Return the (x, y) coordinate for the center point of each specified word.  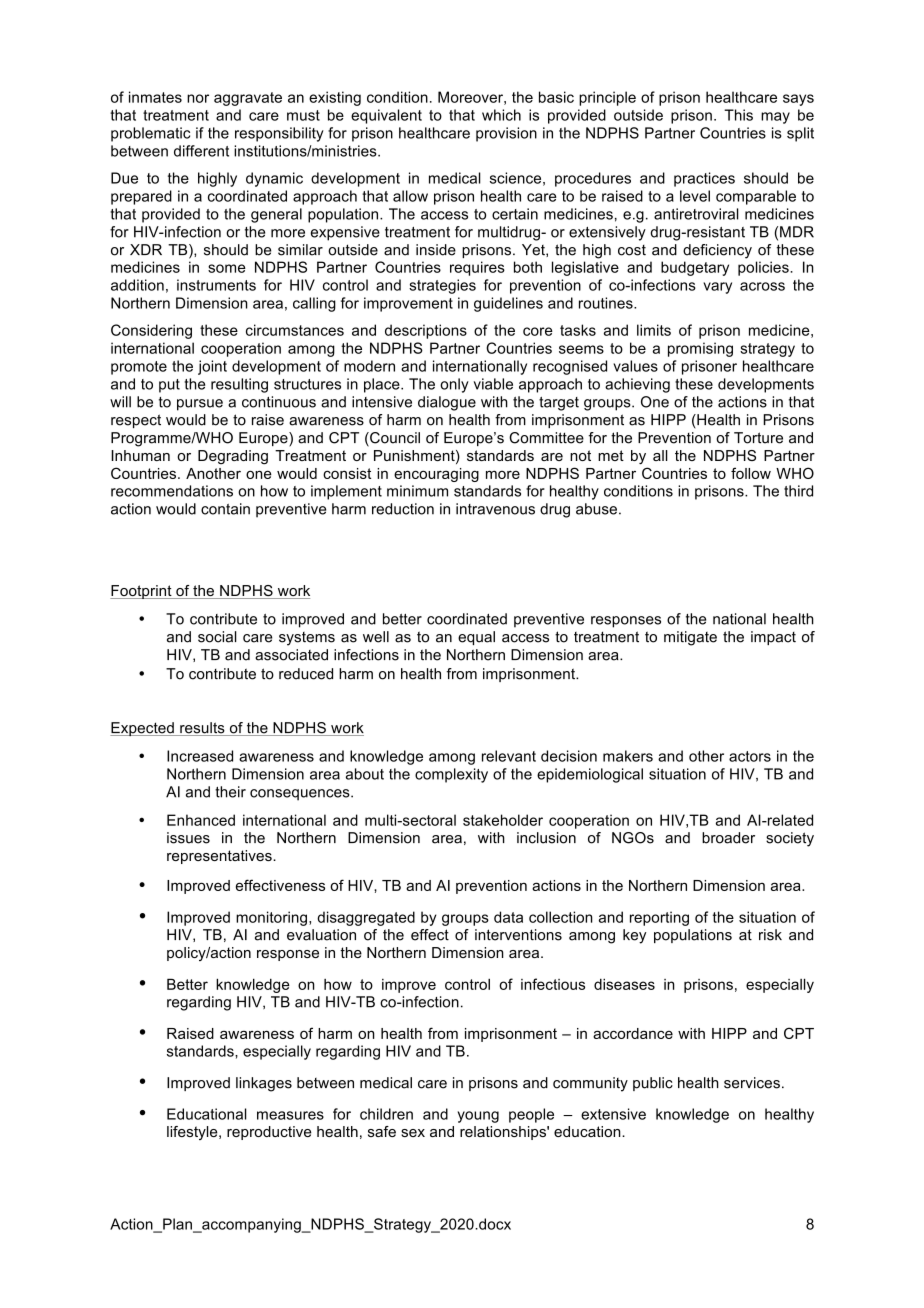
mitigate (690, 638)
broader (728, 838)
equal (476, 638)
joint (212, 367)
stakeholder (503, 820)
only (454, 385)
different (201, 151)
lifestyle (193, 1133)
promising (700, 349)
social (217, 637)
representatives (220, 857)
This (738, 115)
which (501, 115)
